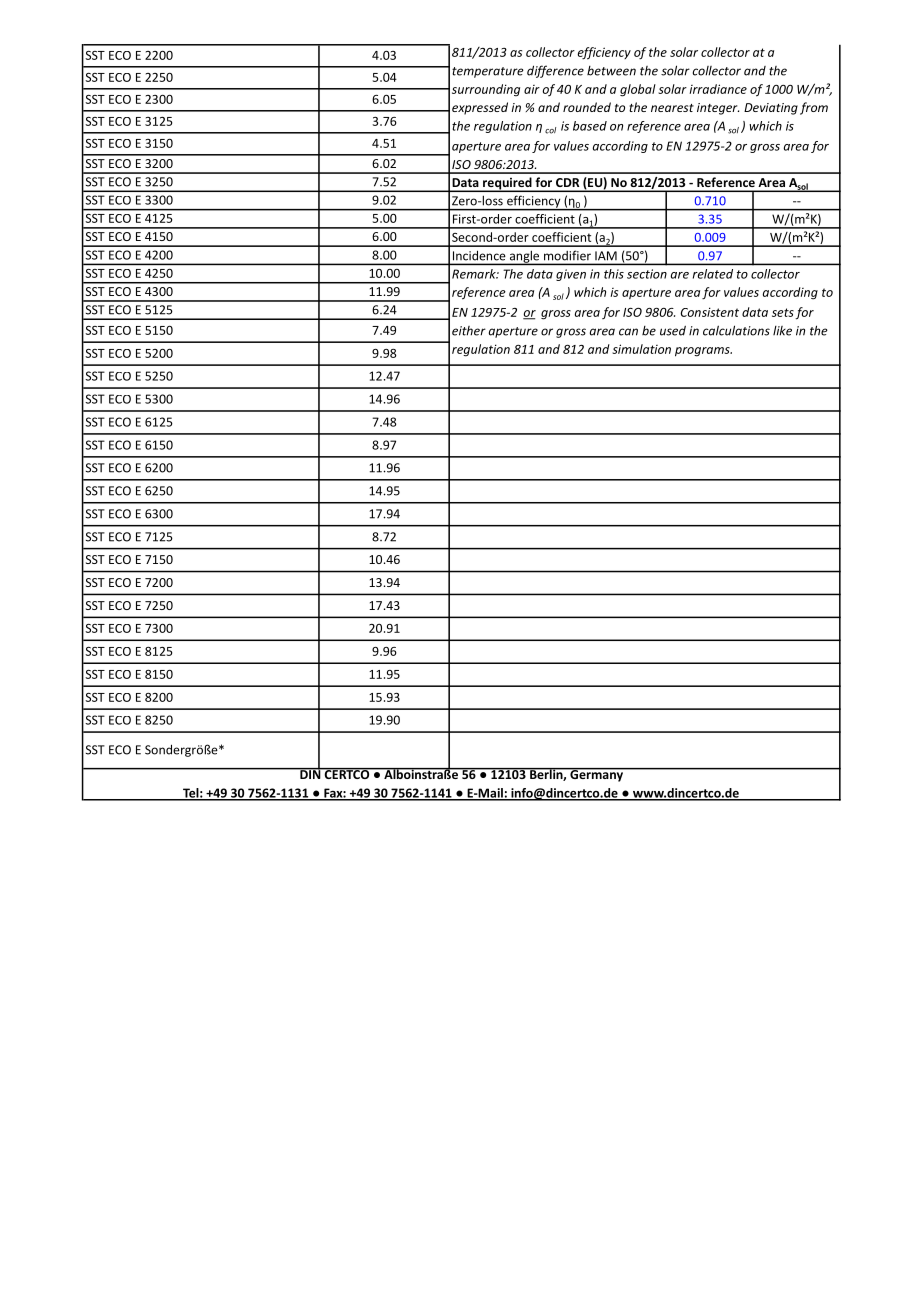 This screenshot has height=1308, width=924. Describe the element at coordinates (782, 331) in the screenshot. I see `like` at that location.
